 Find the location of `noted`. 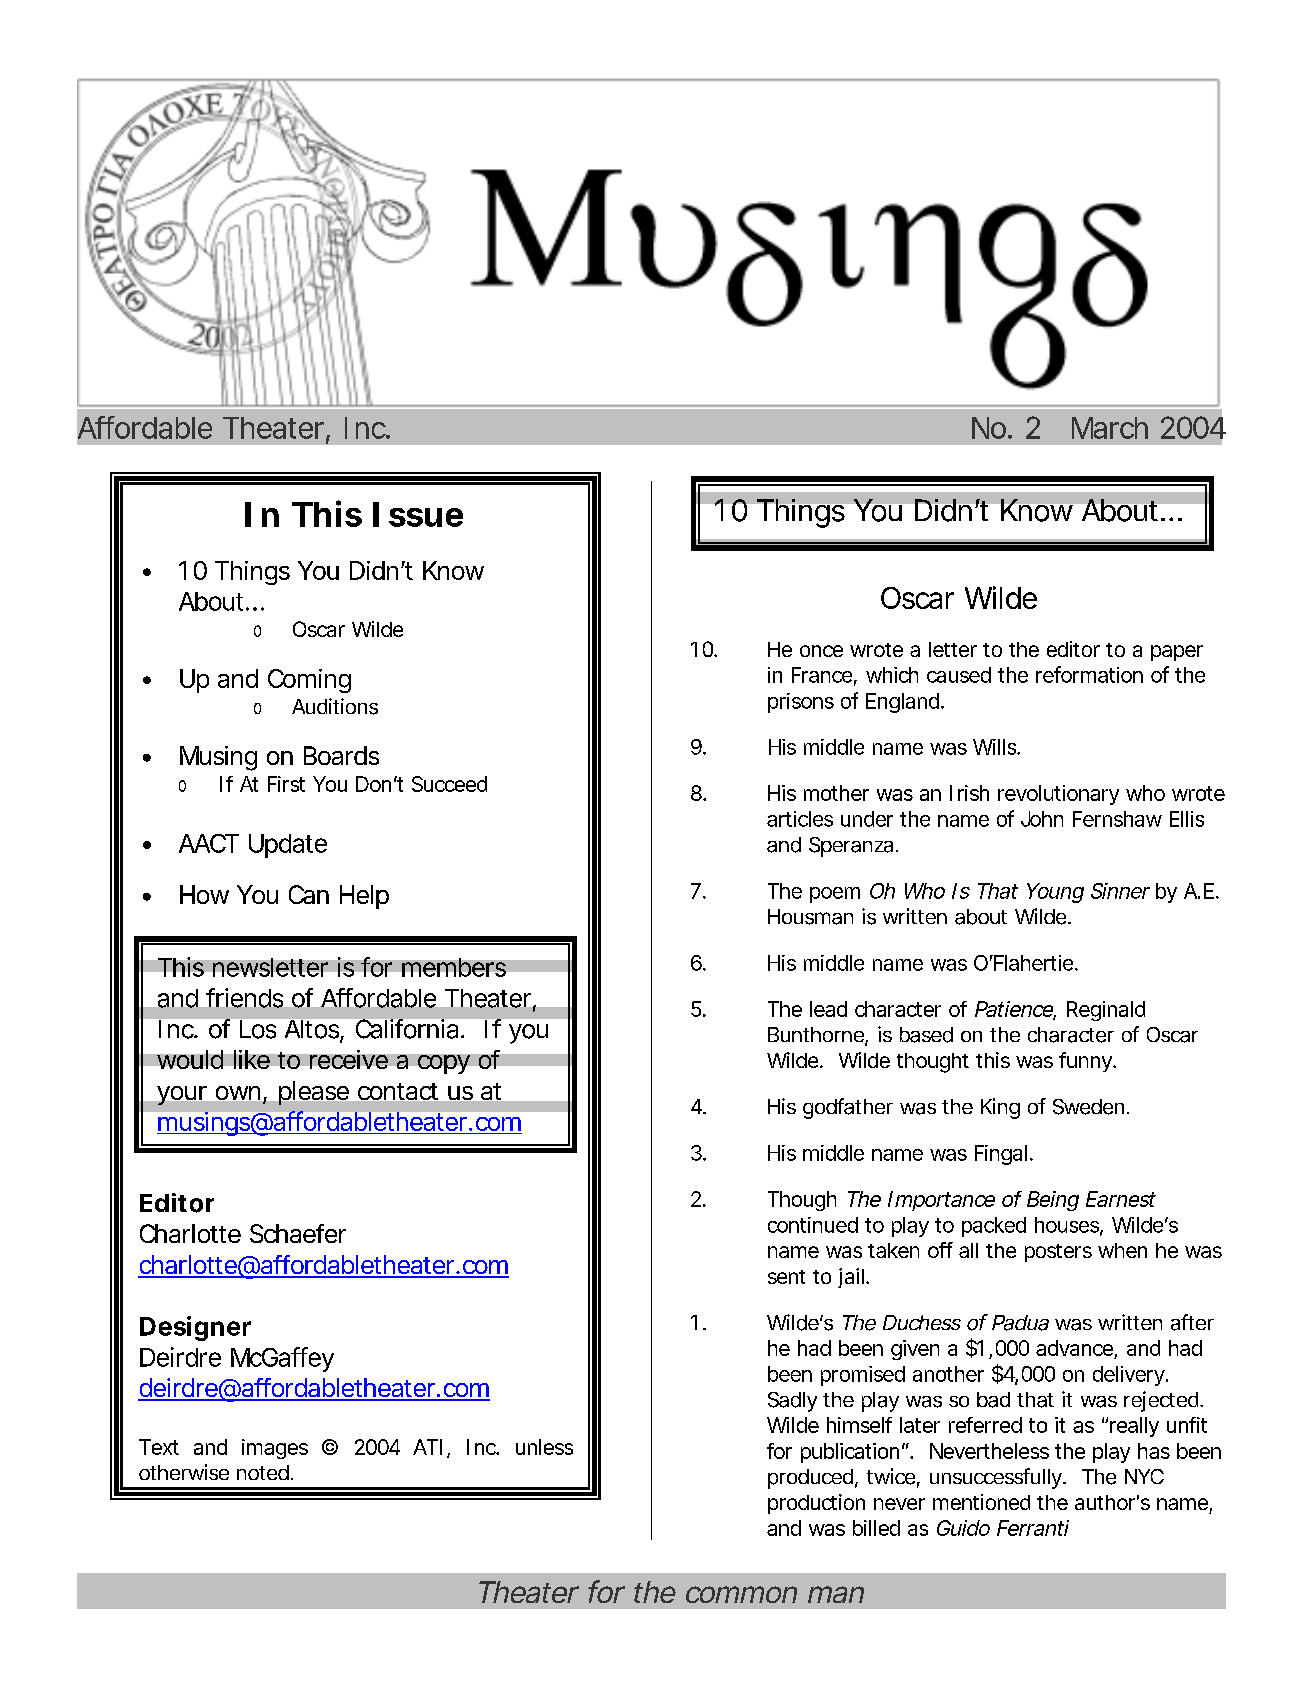

noted is located at coordinates (263, 1472).
